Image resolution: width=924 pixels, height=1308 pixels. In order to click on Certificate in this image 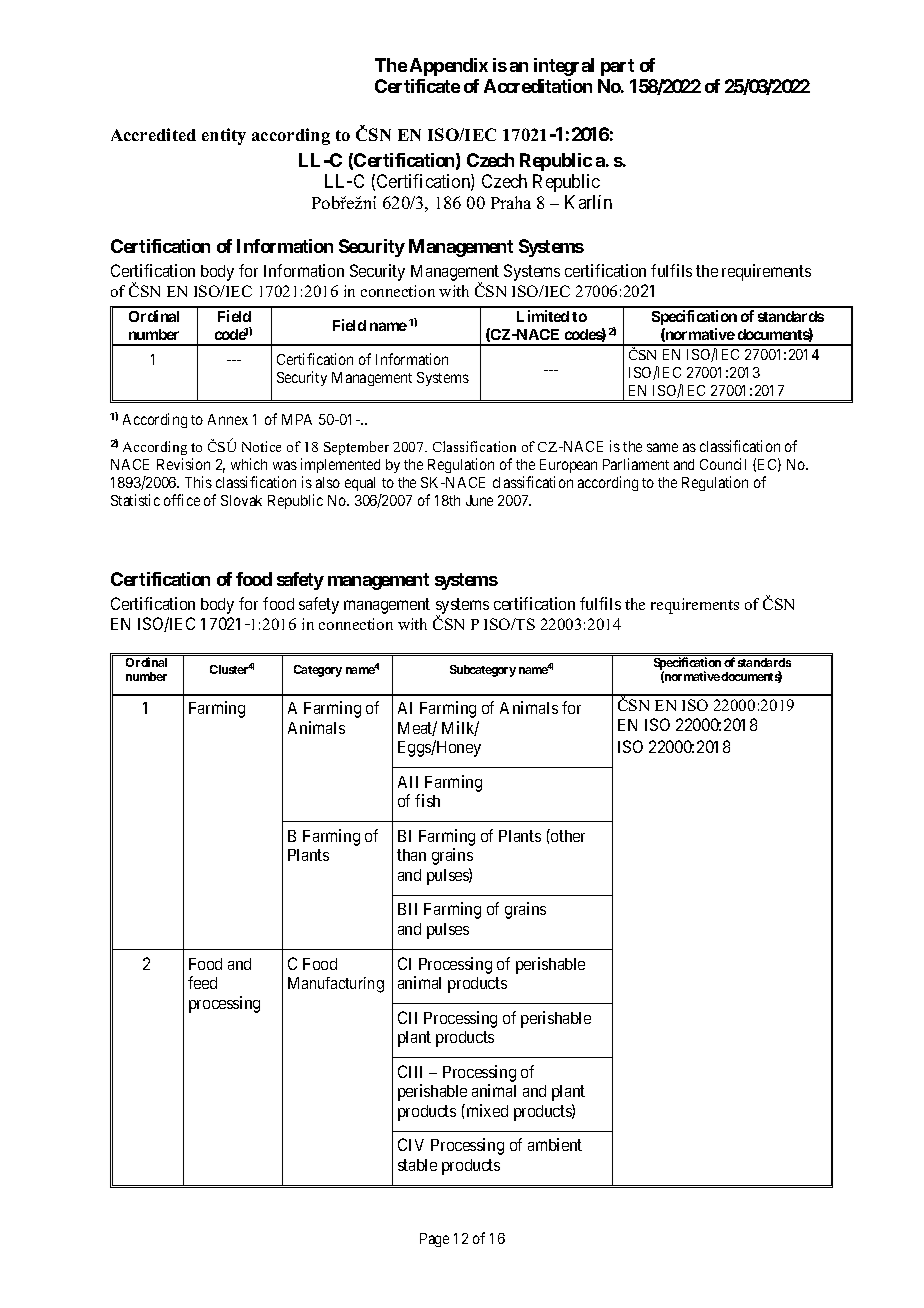, I will do `click(417, 86)`.
